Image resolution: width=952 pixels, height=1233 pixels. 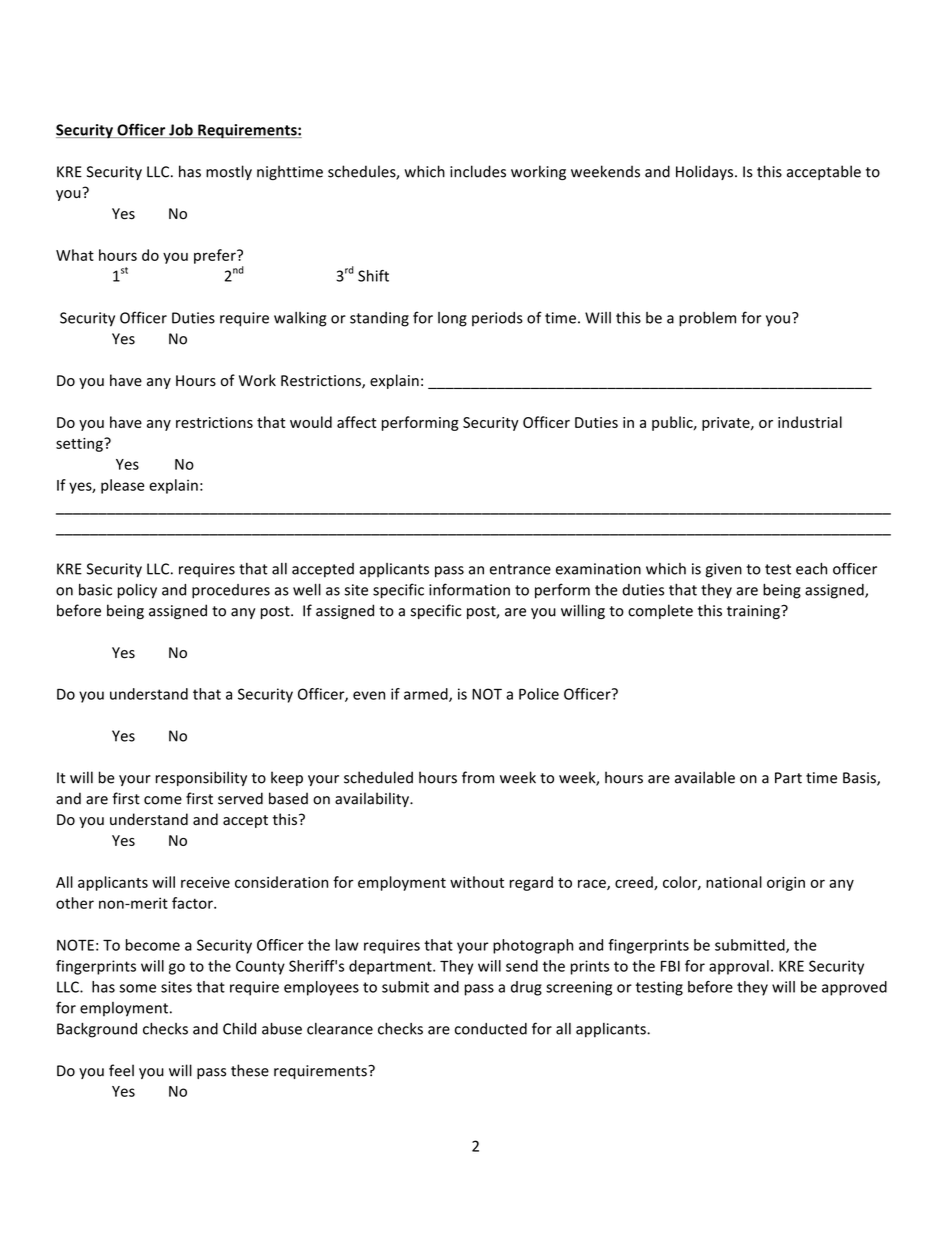 What do you see at coordinates (121, 1070) in the page?
I see `feel` at bounding box center [121, 1070].
